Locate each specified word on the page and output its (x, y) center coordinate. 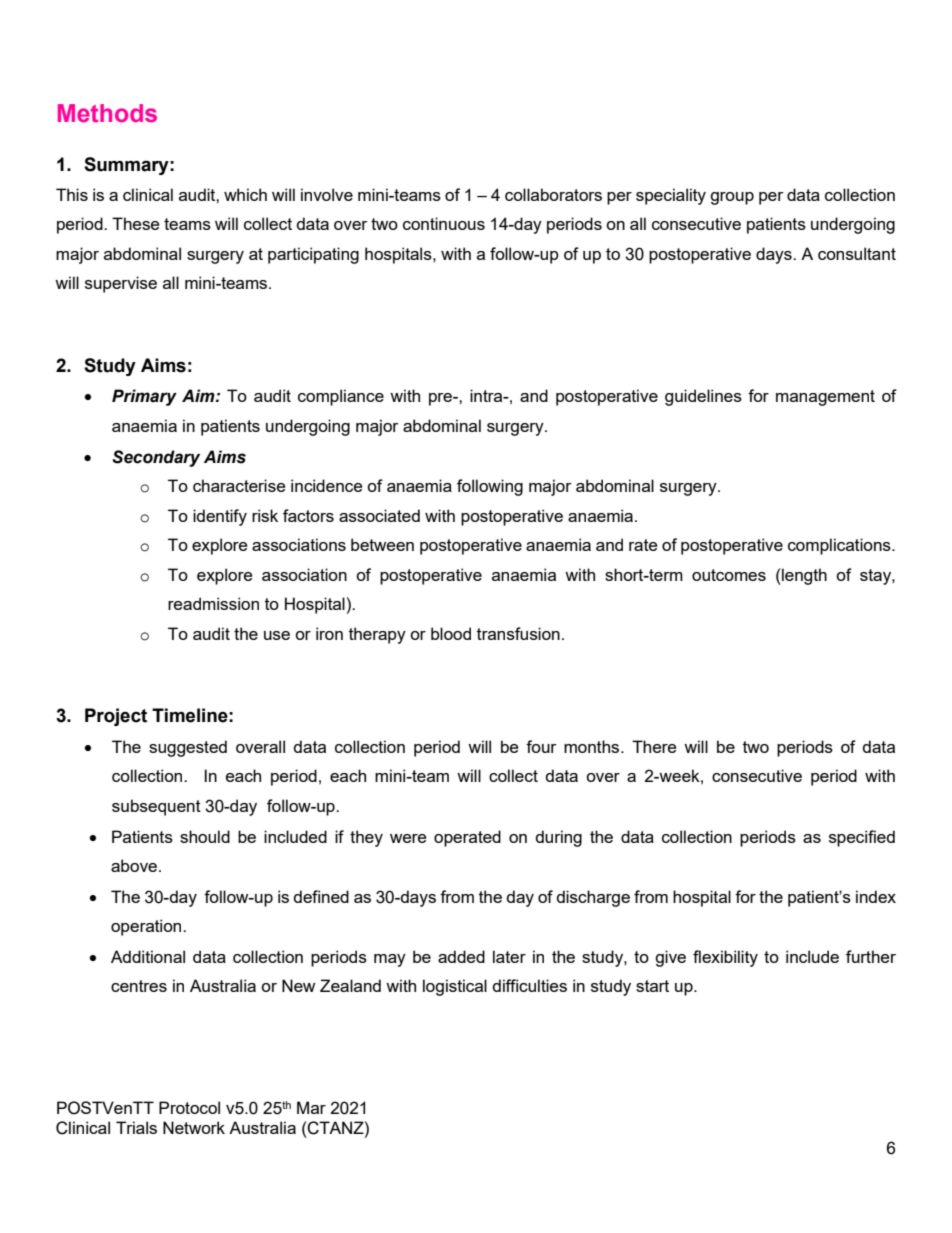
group (732, 198)
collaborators (553, 194)
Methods (107, 113)
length (803, 576)
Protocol (189, 1107)
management (825, 398)
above (135, 865)
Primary (144, 397)
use (277, 635)
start (652, 986)
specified (862, 838)
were (408, 838)
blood (451, 633)
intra (487, 395)
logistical (455, 987)
